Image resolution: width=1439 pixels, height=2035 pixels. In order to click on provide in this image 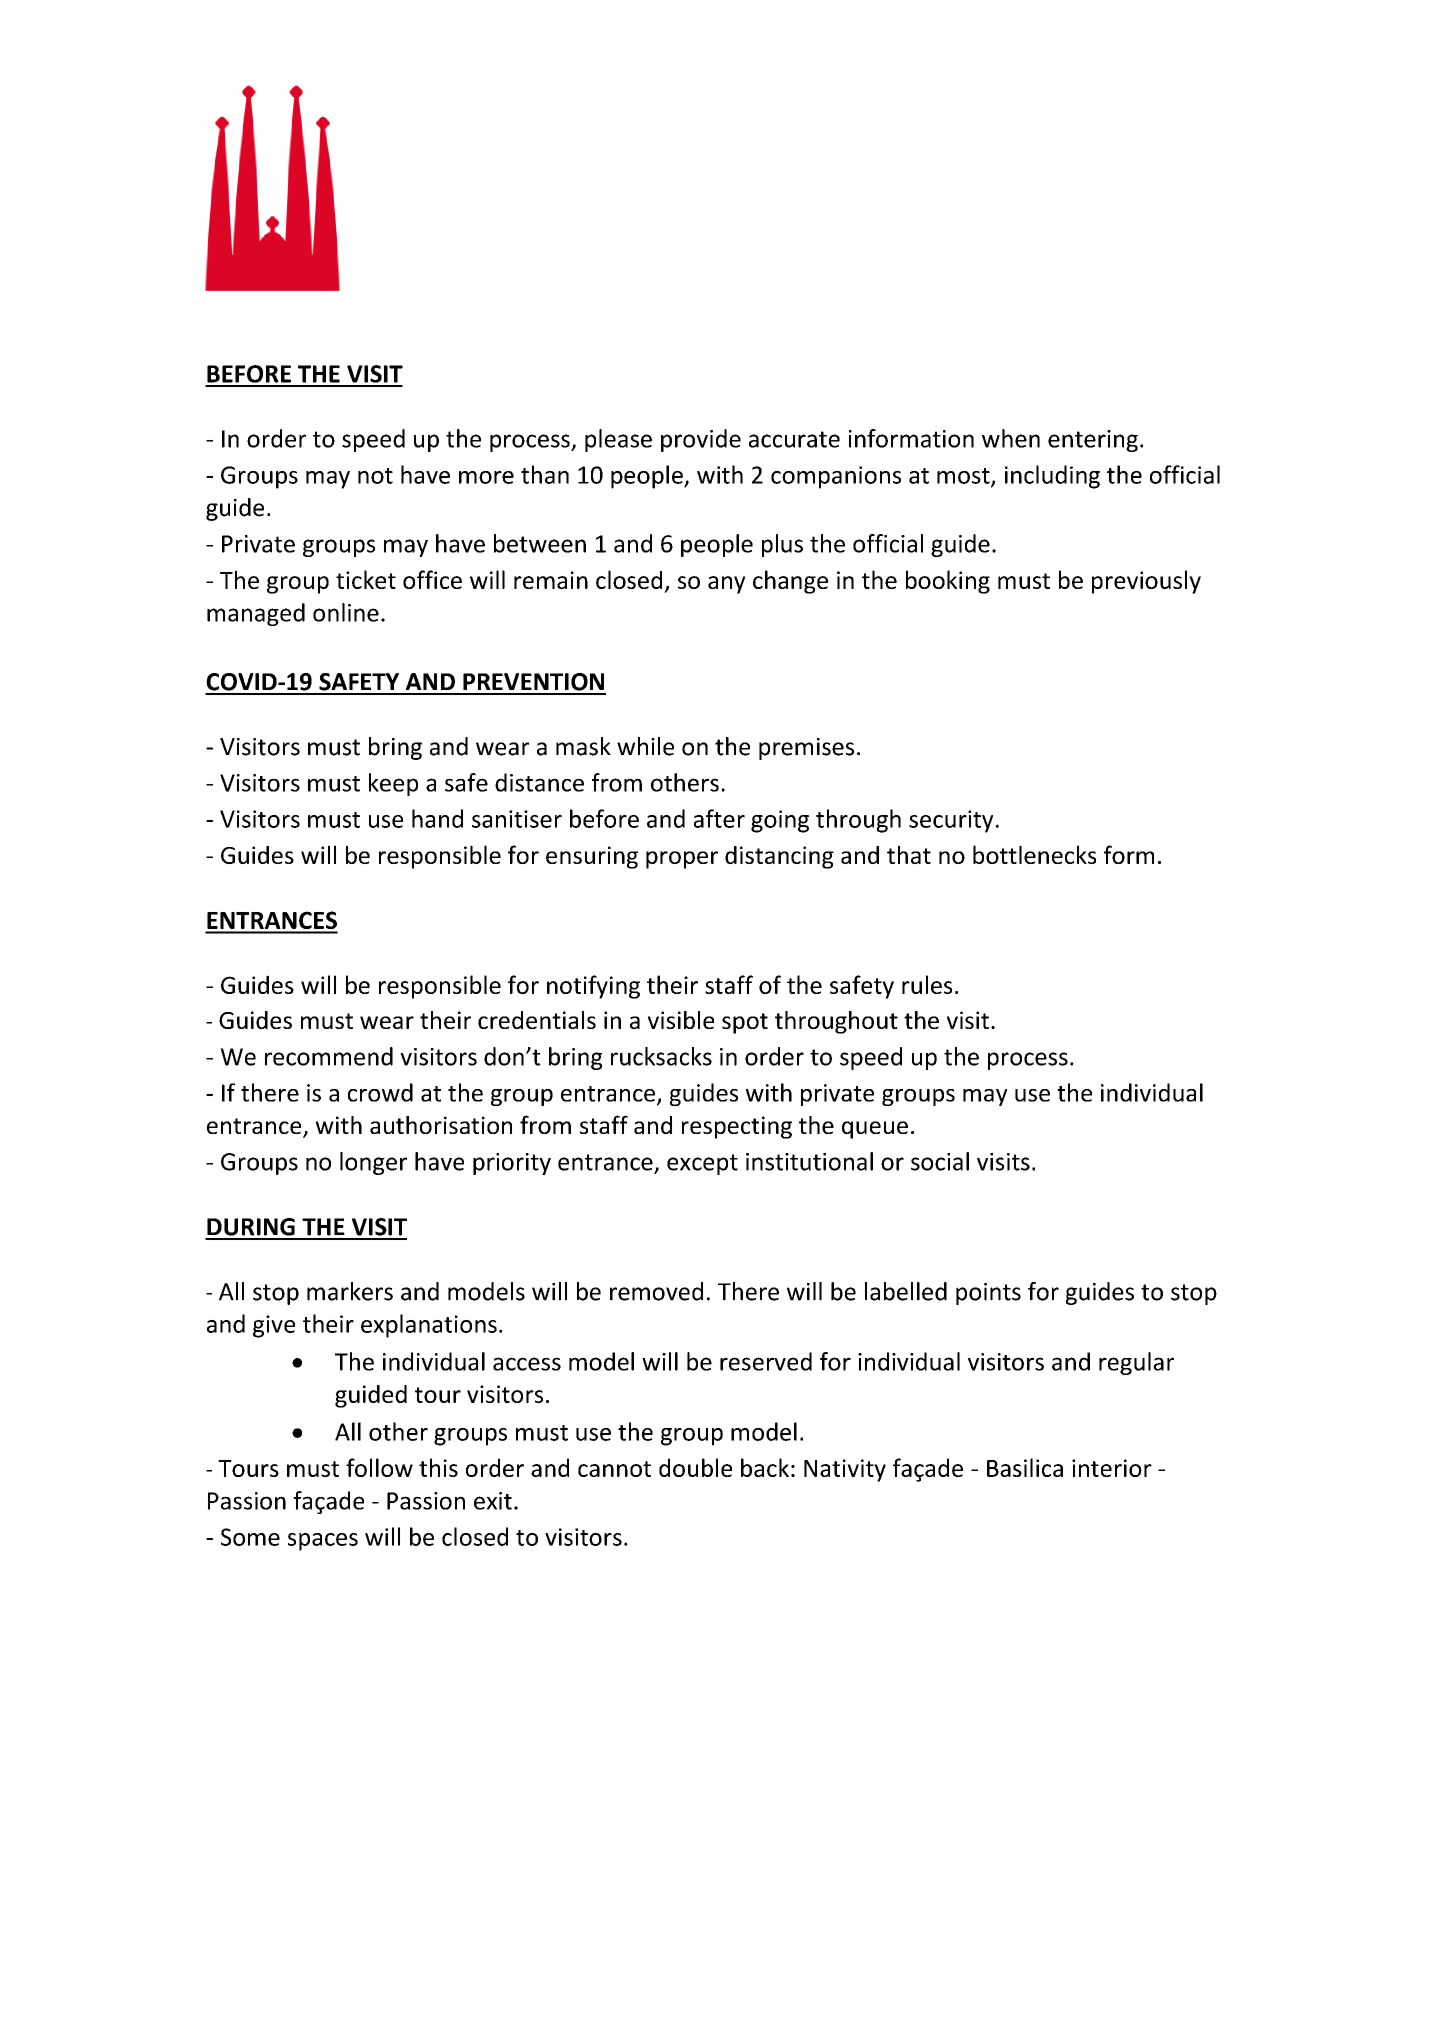, I will do `click(701, 440)`.
